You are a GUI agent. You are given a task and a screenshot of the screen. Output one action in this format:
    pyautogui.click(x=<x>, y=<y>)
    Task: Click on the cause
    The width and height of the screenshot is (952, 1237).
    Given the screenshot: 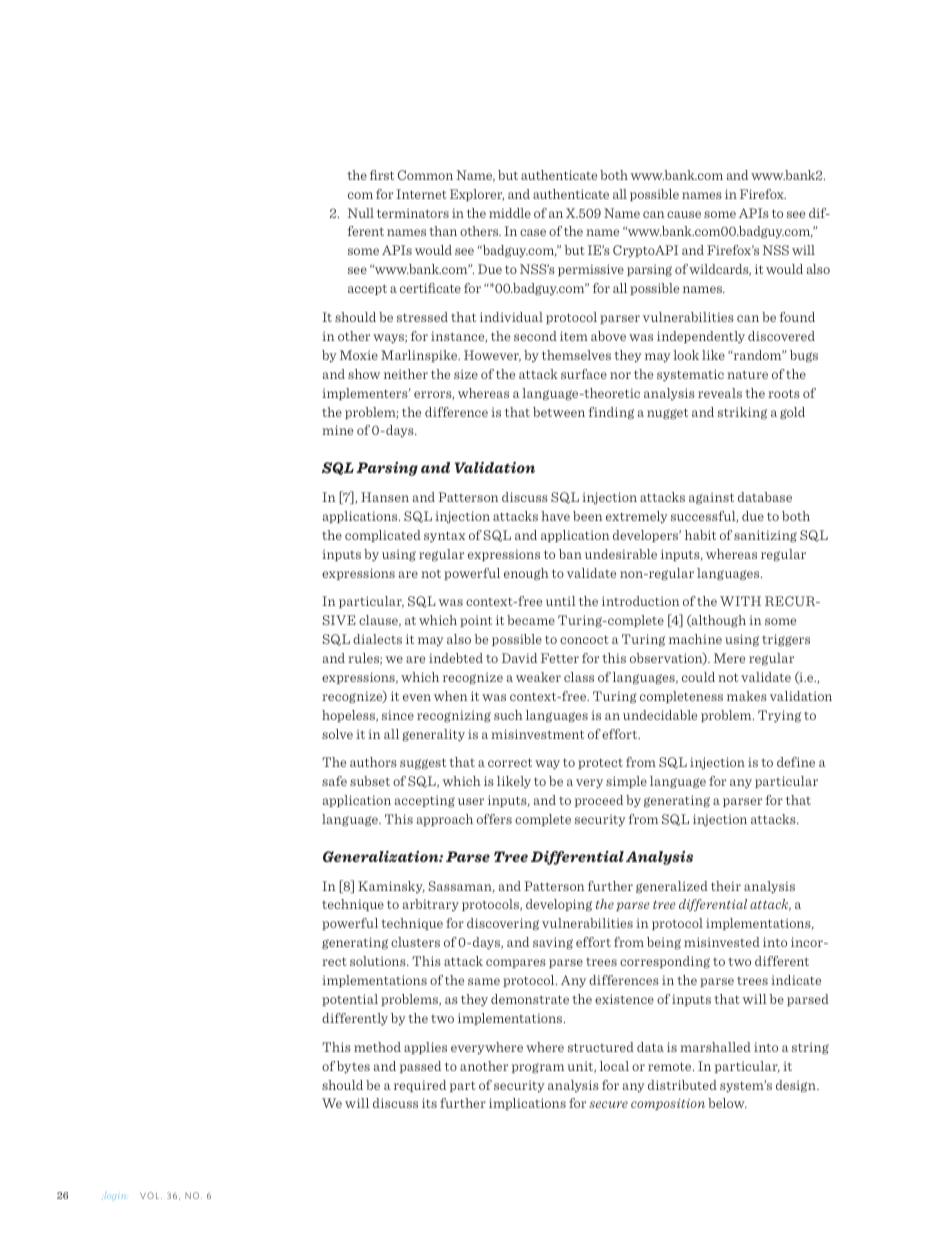 What is the action you would take?
    pyautogui.click(x=684, y=214)
